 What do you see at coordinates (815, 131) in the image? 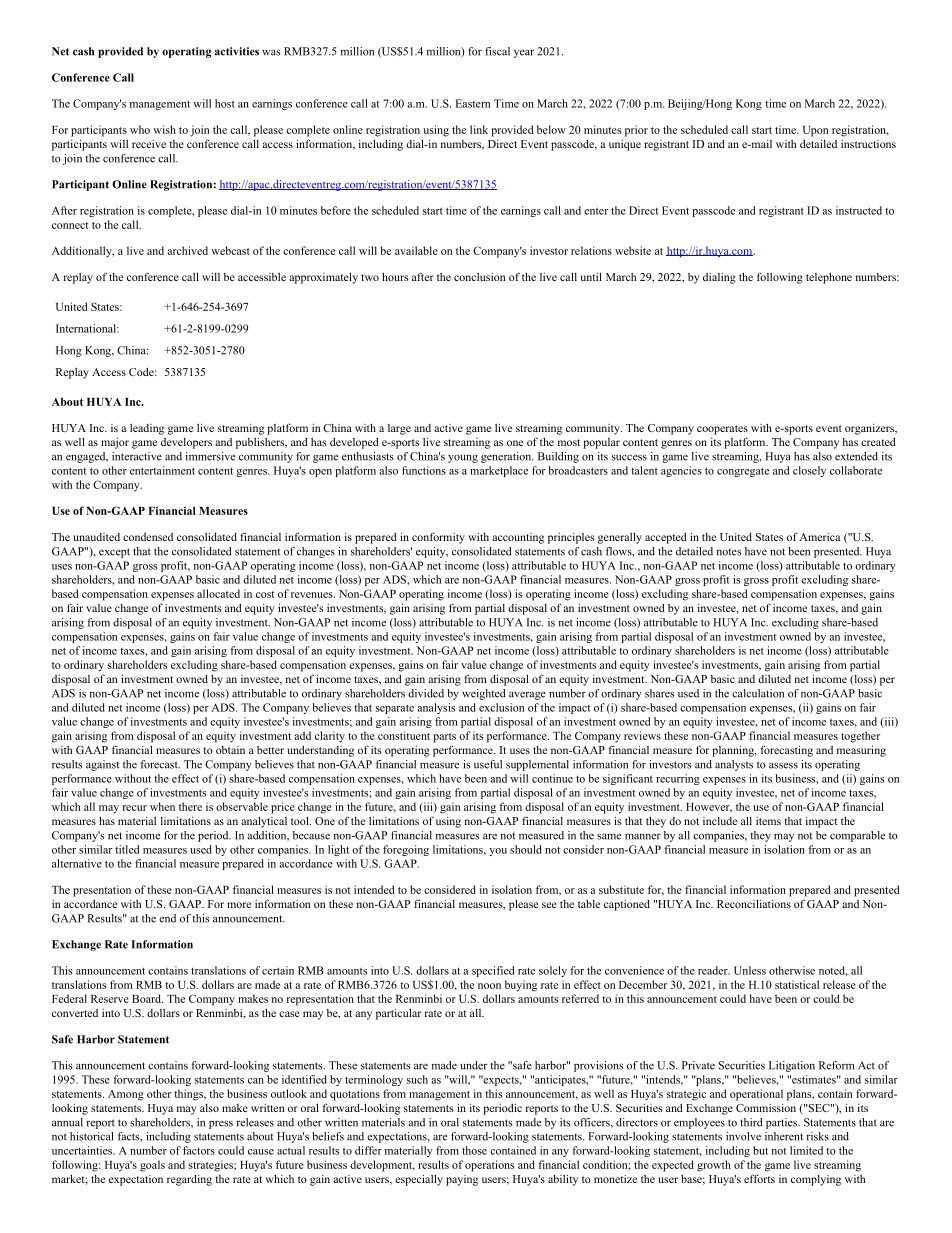
I see `Upon` at bounding box center [815, 131].
